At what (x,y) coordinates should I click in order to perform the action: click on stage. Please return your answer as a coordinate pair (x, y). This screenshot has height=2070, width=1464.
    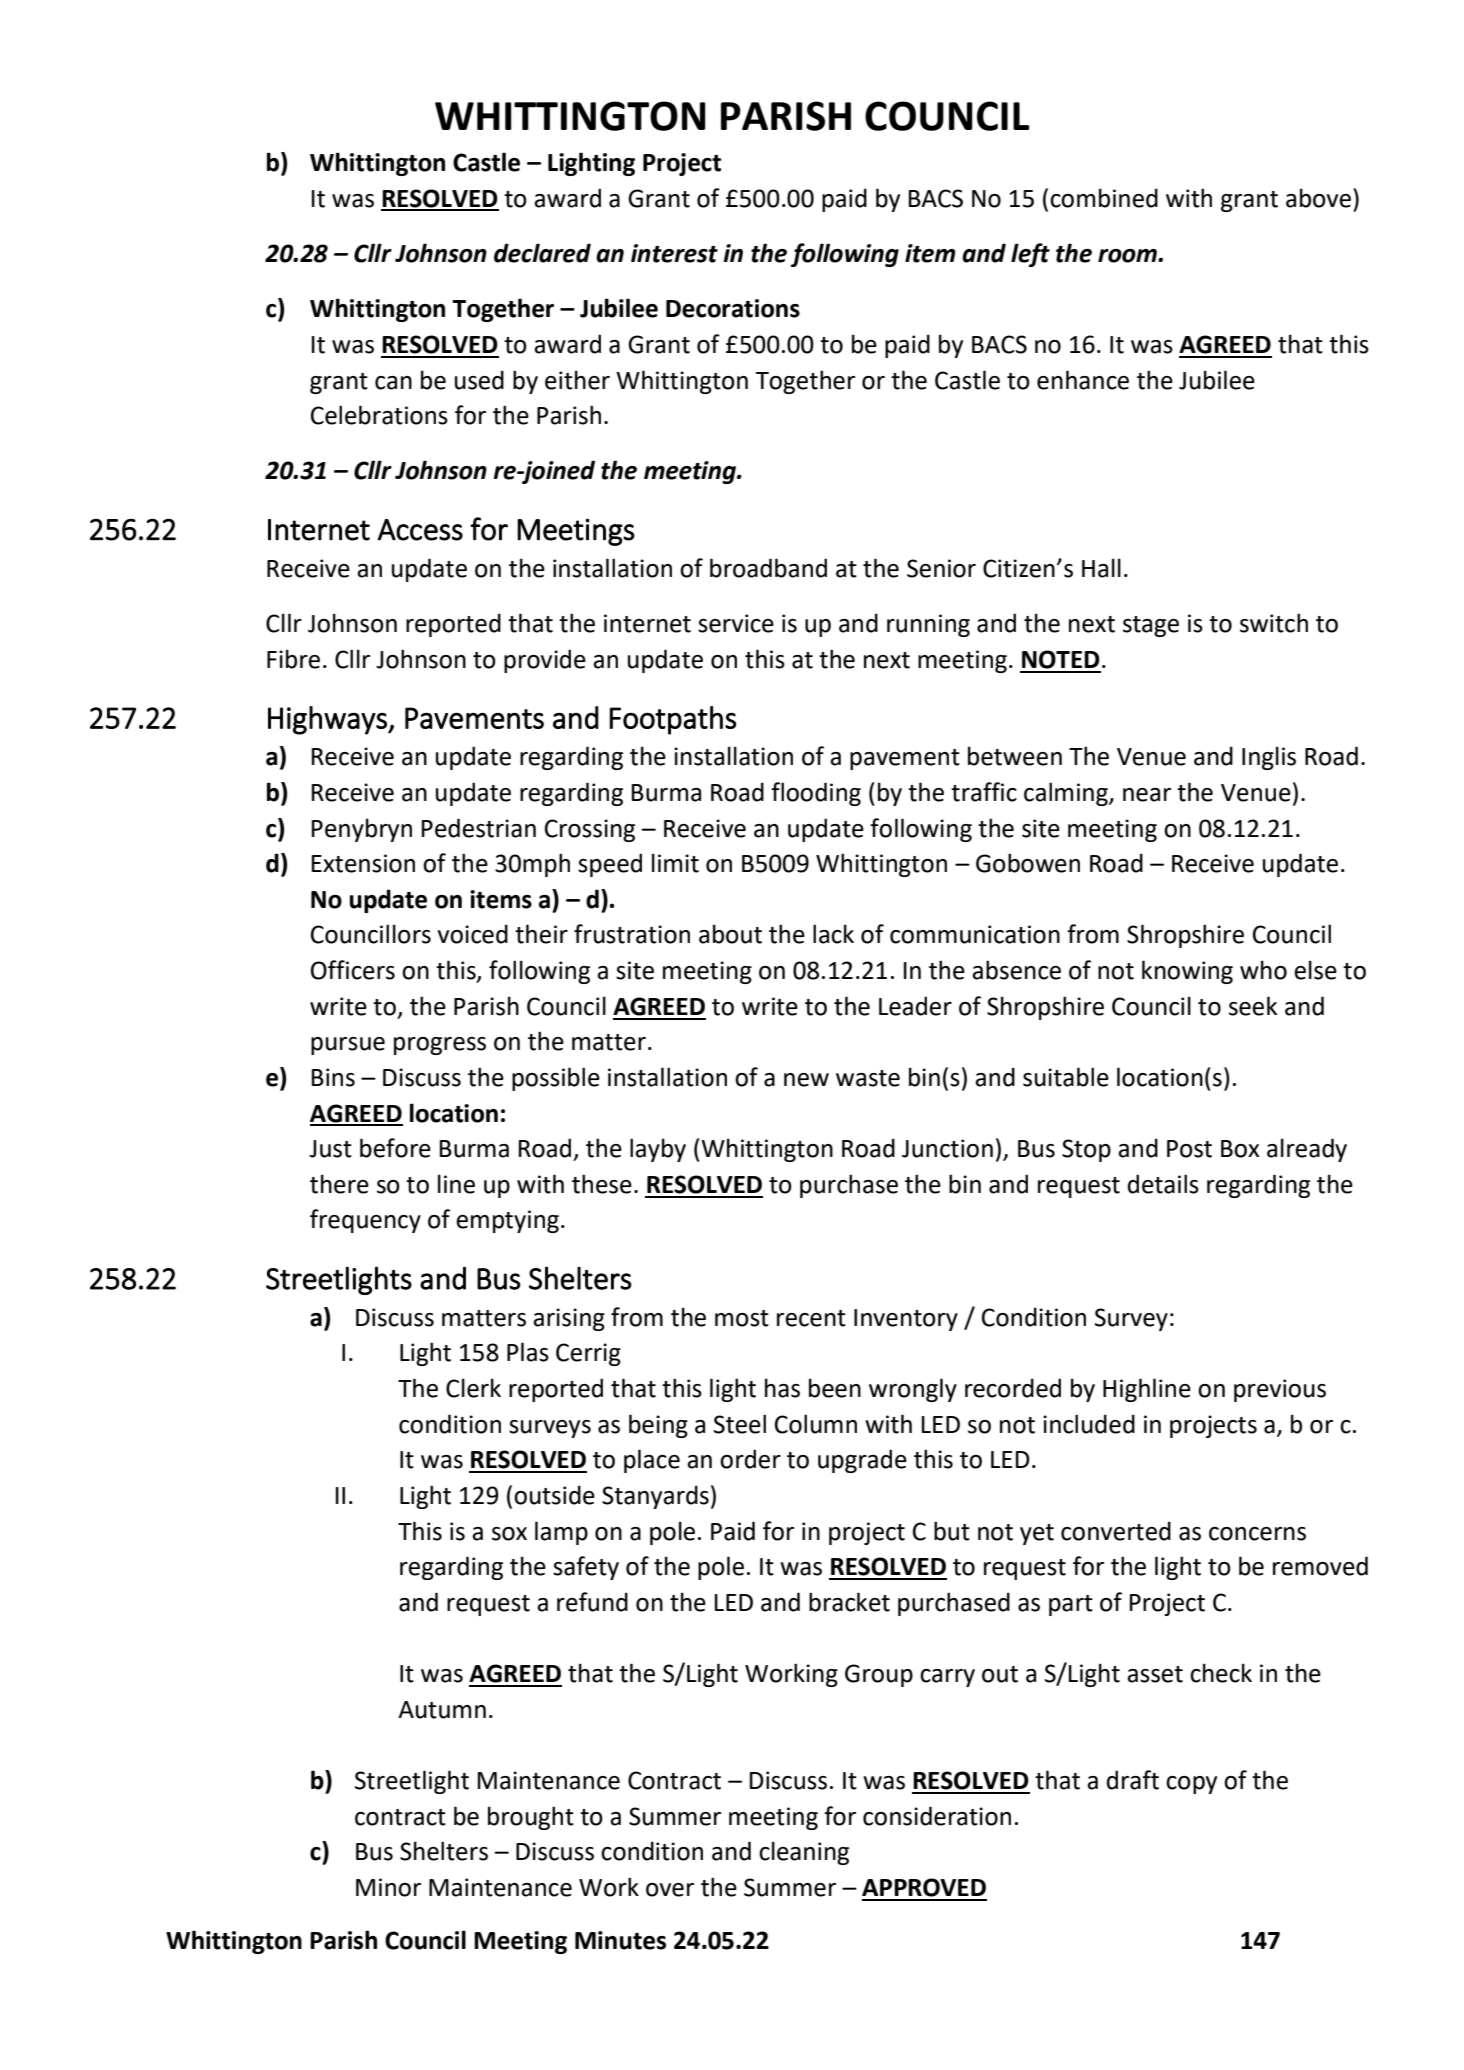
    Looking at the image, I should click on (1151, 626).
